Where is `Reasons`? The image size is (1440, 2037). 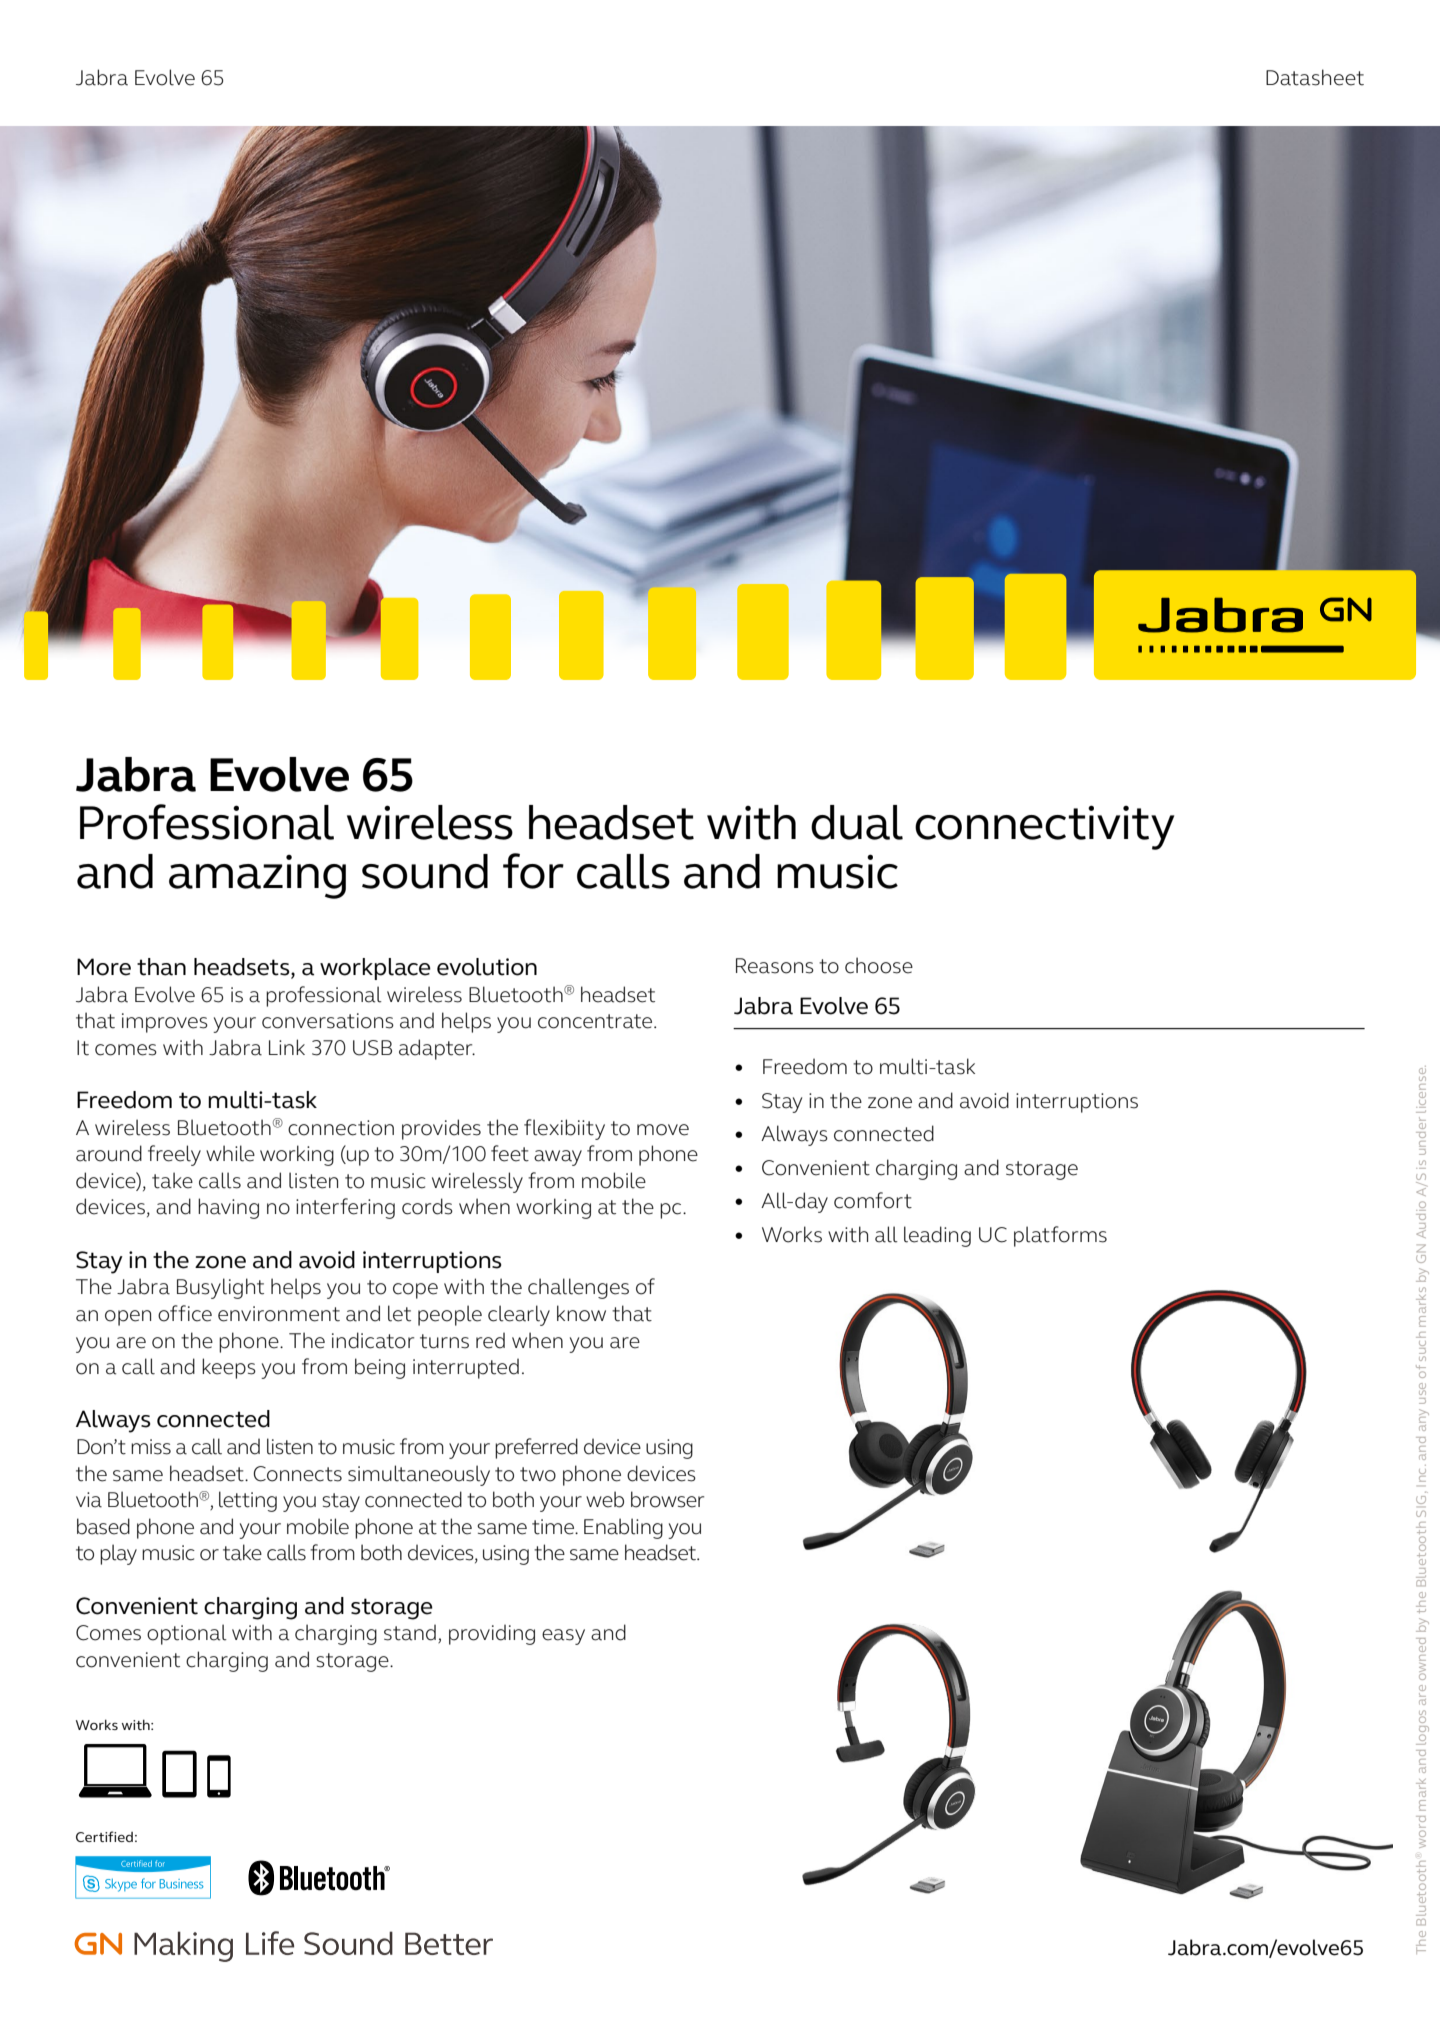 Reasons is located at coordinates (775, 966).
